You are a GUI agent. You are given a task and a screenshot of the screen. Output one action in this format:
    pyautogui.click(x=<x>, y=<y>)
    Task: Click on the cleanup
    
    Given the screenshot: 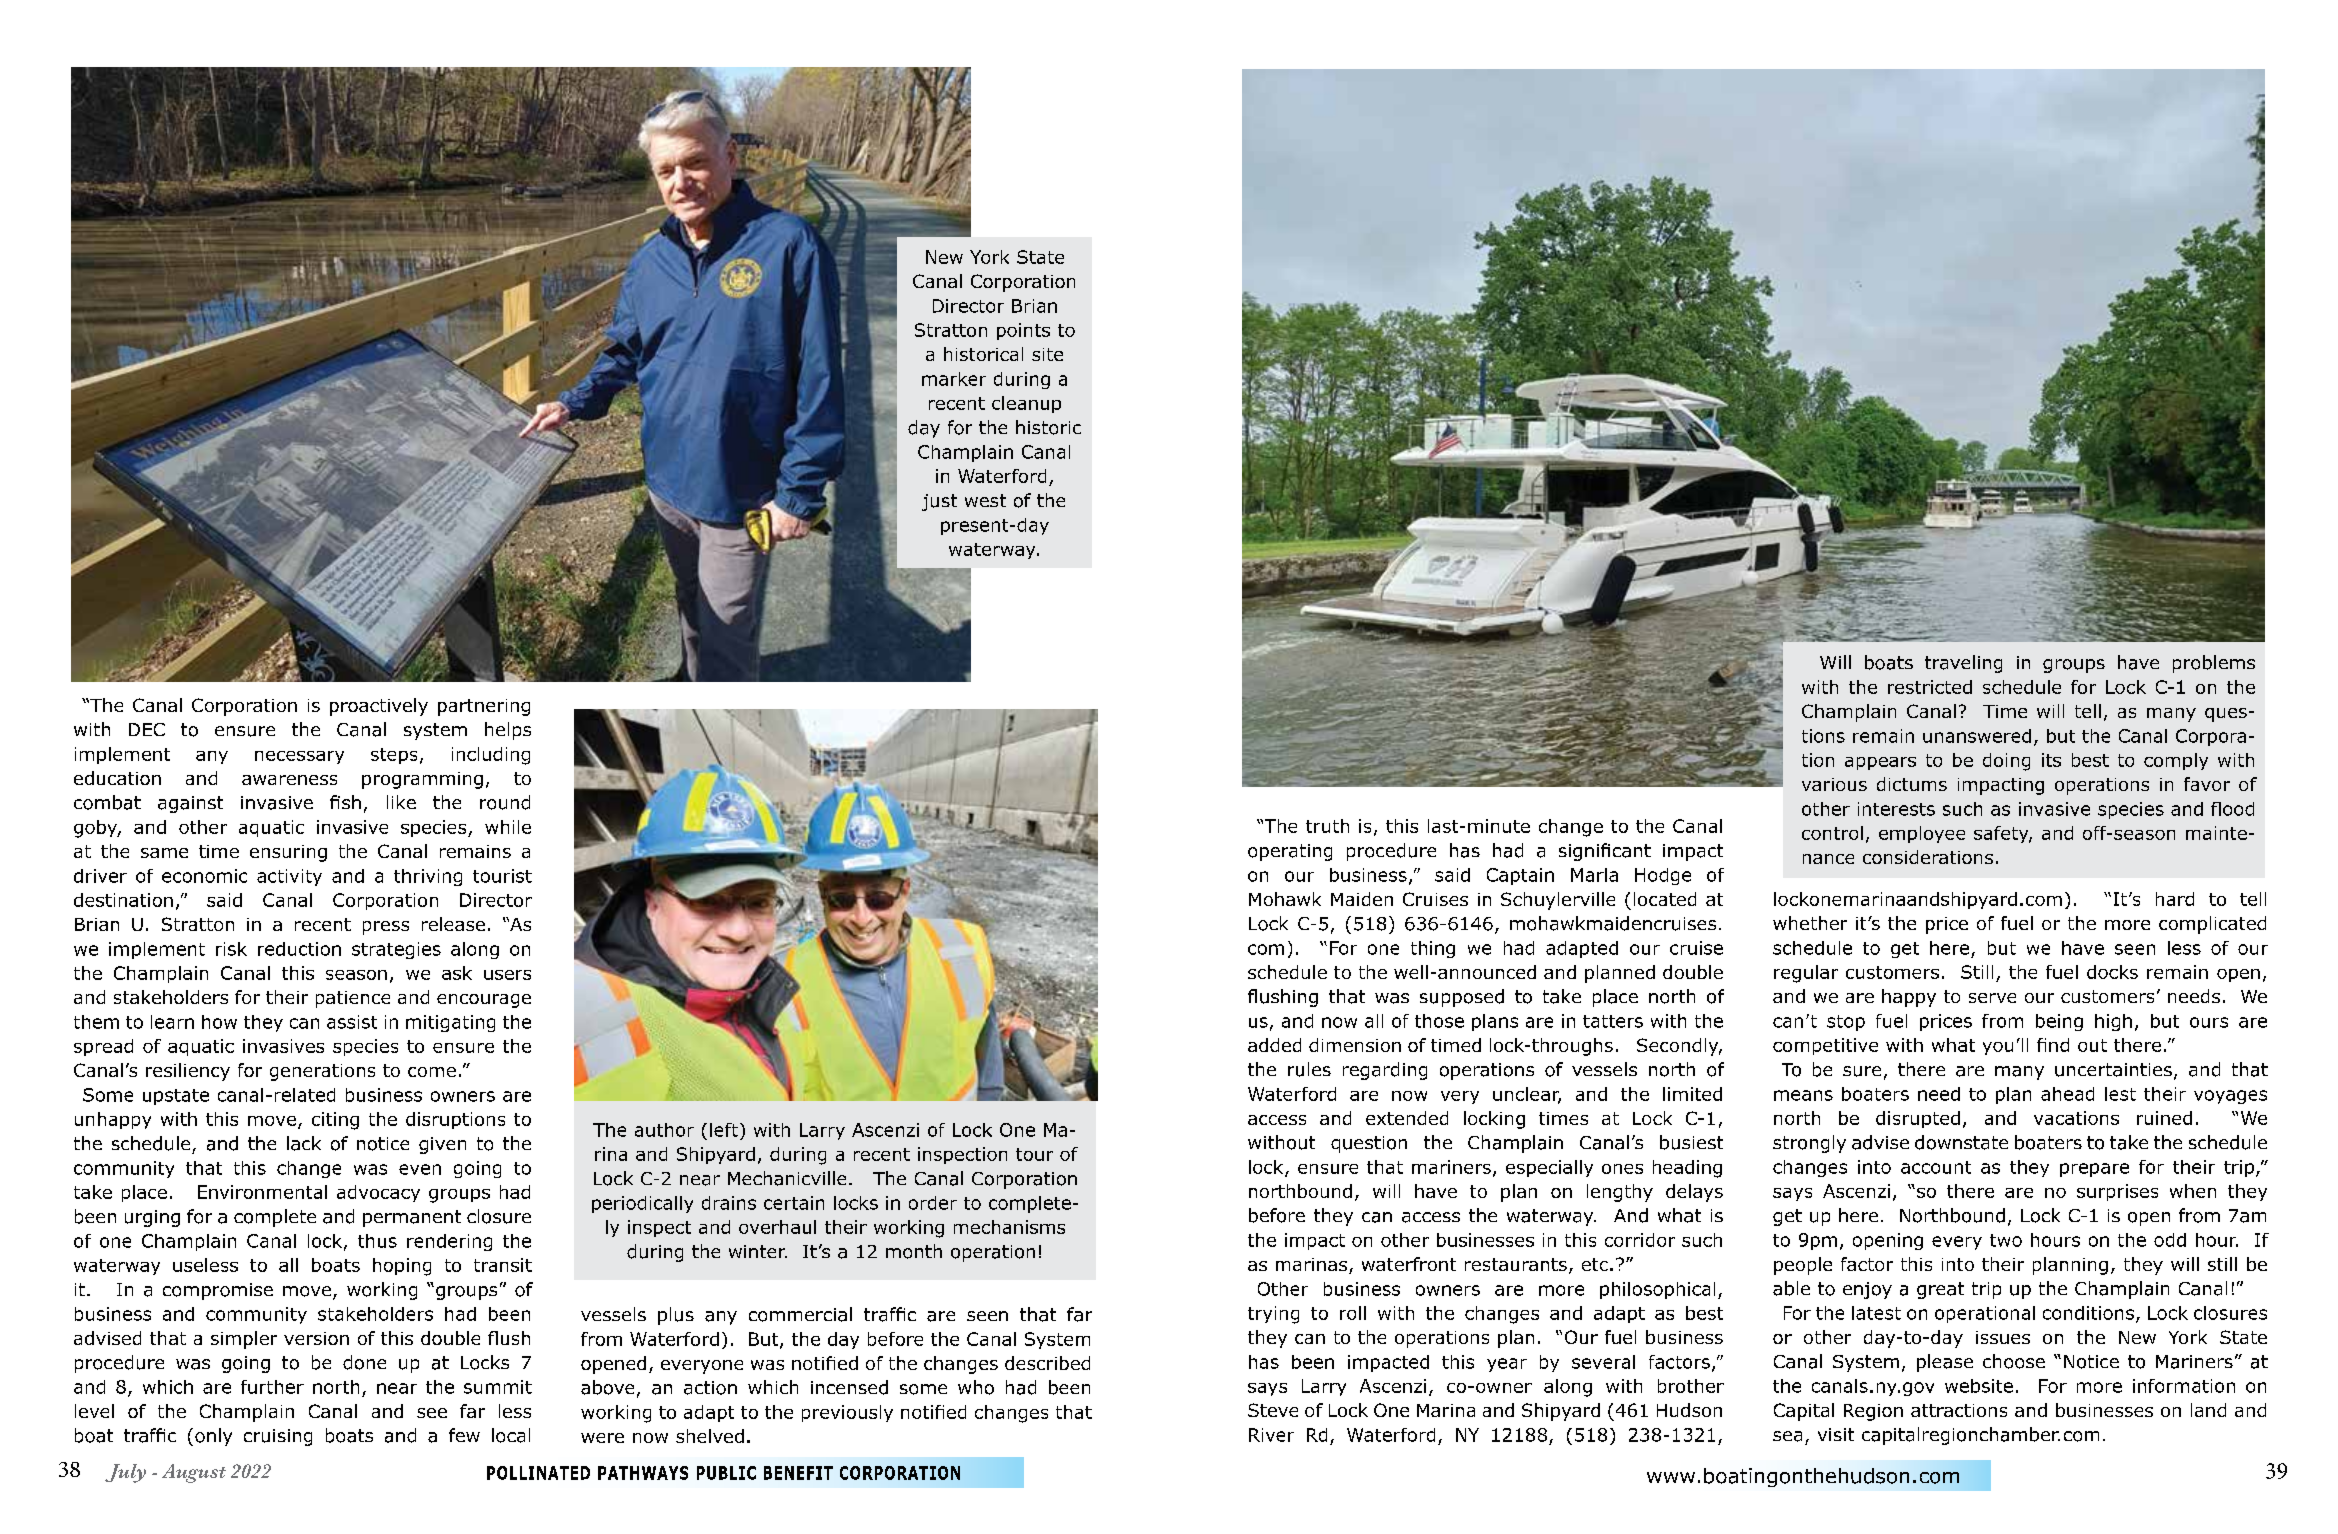 What is the action you would take?
    pyautogui.click(x=1026, y=404)
